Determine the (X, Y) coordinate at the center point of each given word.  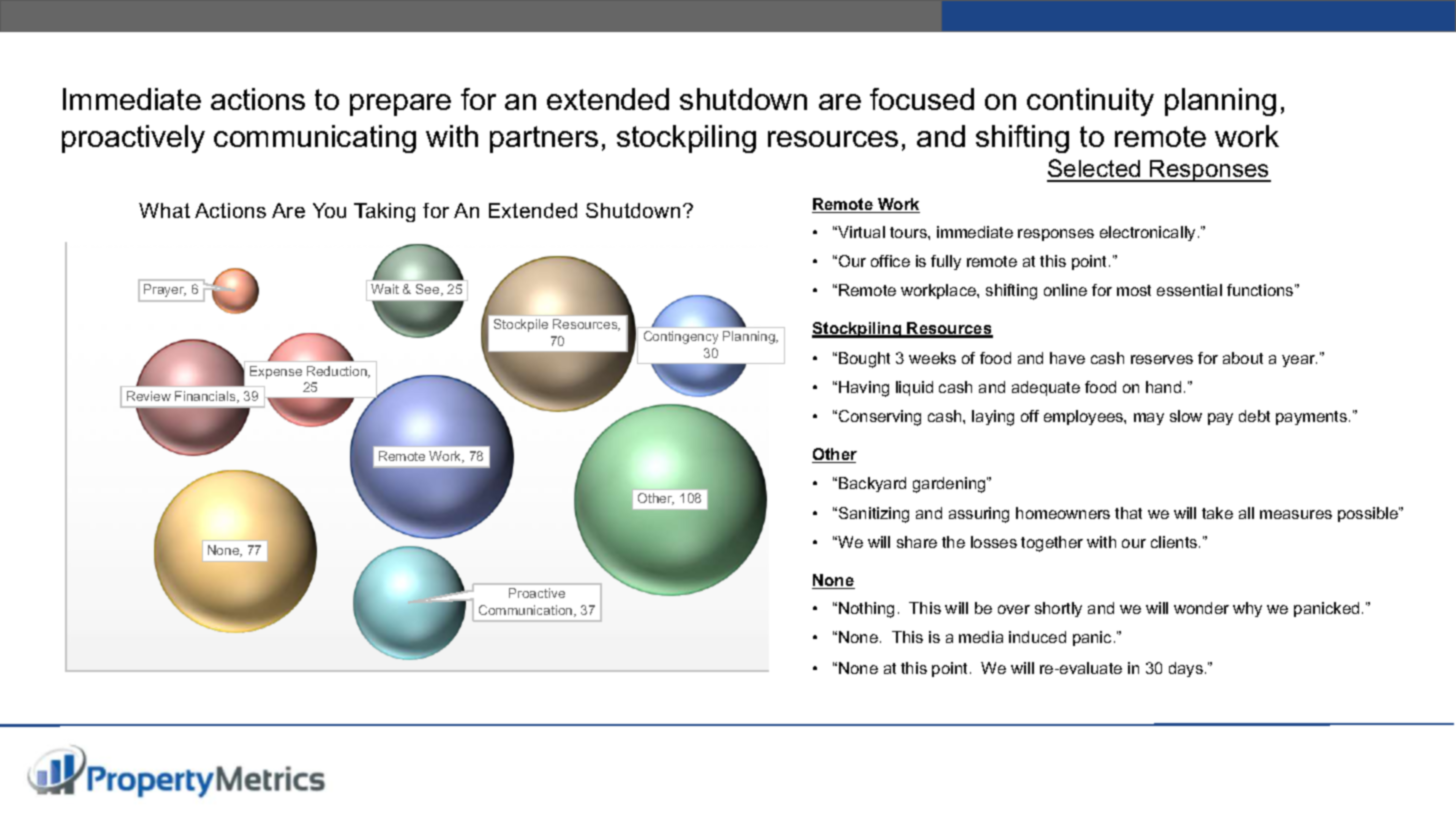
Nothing (866, 610)
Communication (527, 611)
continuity (1090, 102)
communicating (315, 139)
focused (922, 99)
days (1186, 669)
